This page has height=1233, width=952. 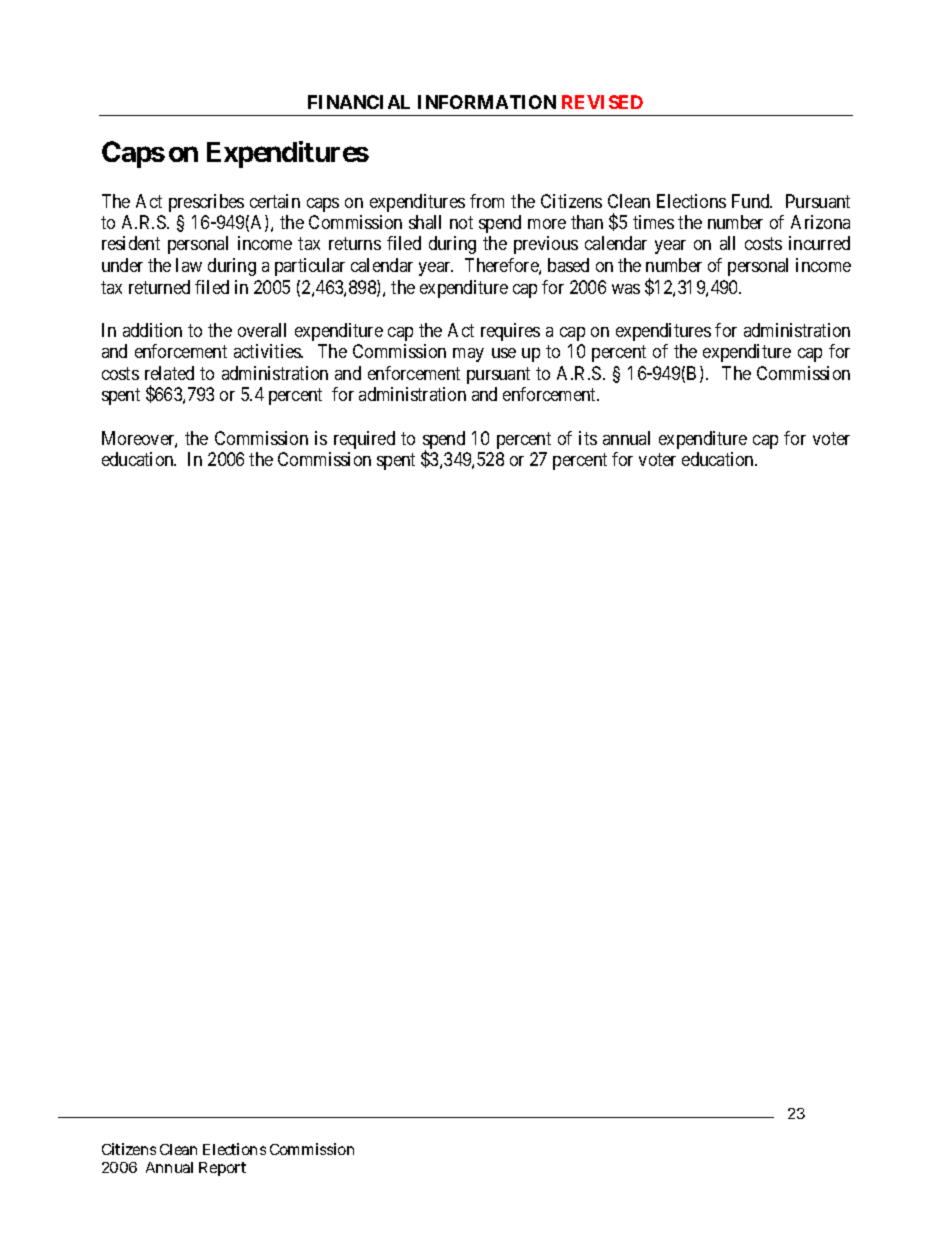 What do you see at coordinates (504, 353) in the page?
I see `use` at bounding box center [504, 353].
